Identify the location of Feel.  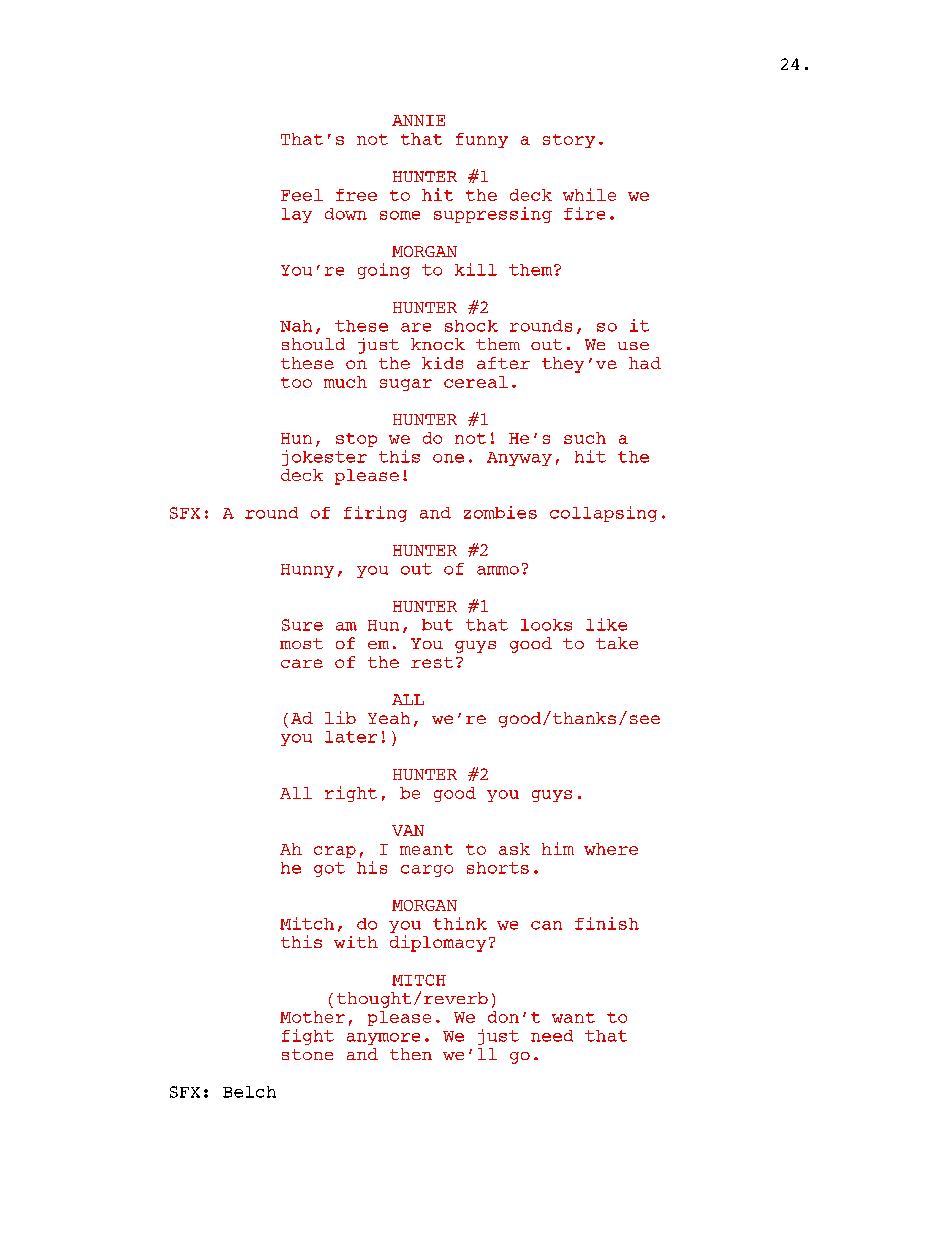
(302, 195).
